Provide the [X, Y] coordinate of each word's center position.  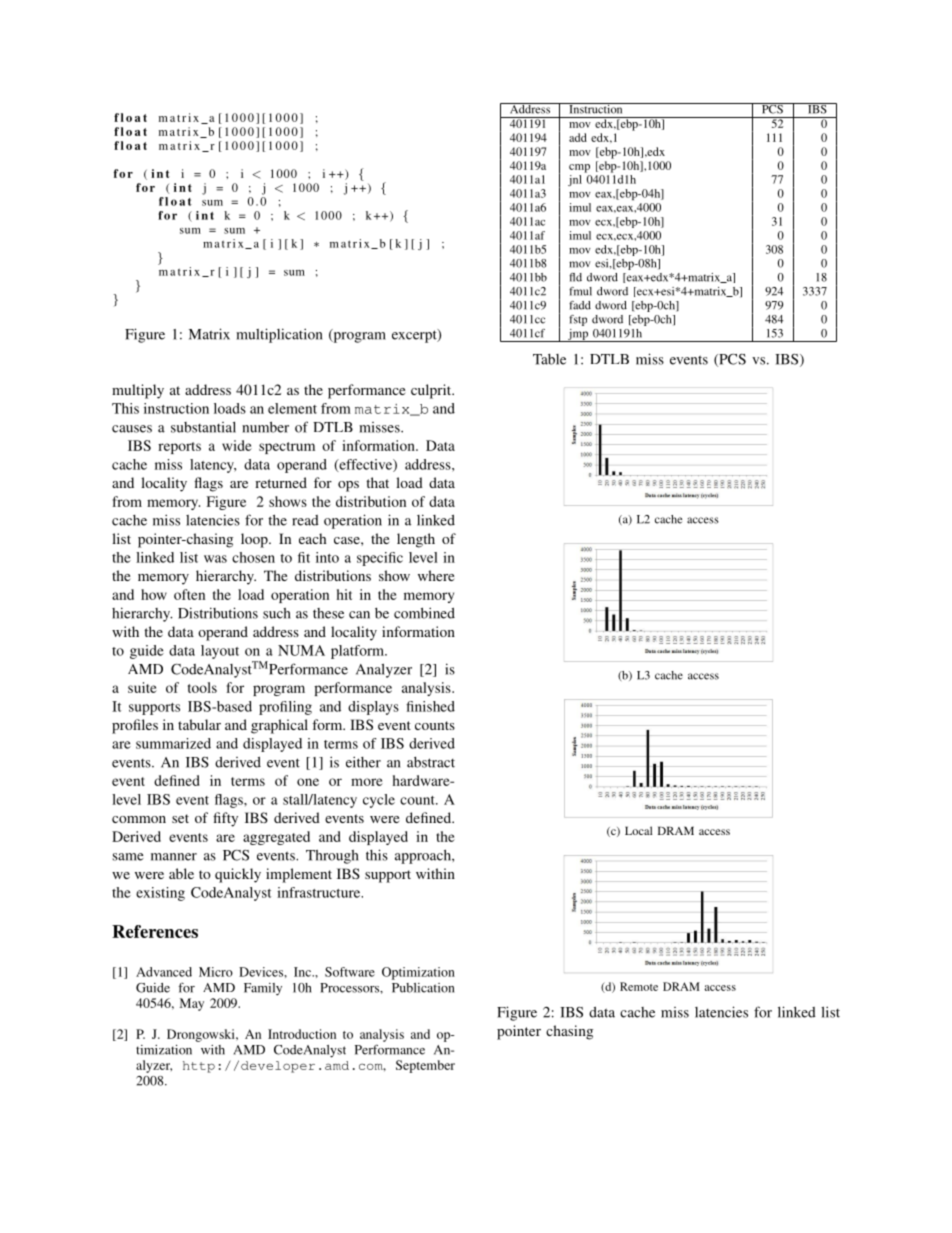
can [359, 615]
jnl [575, 180]
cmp [579, 168]
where [436, 575]
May [192, 1004]
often [189, 594]
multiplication [279, 335]
